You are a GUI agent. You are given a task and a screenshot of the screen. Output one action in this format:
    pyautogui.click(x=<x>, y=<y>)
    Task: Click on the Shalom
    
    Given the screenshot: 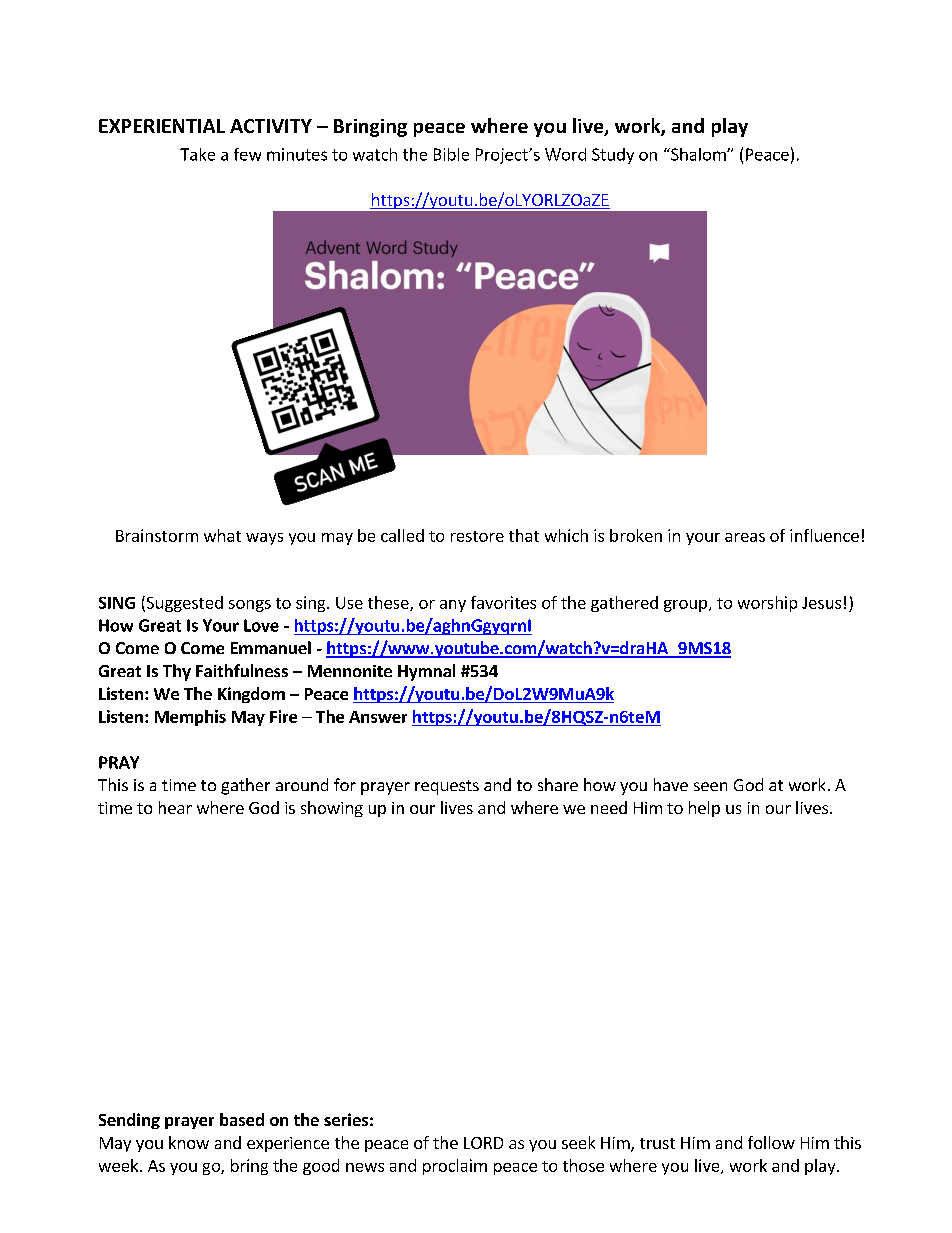 What is the action you would take?
    pyautogui.click(x=698, y=154)
